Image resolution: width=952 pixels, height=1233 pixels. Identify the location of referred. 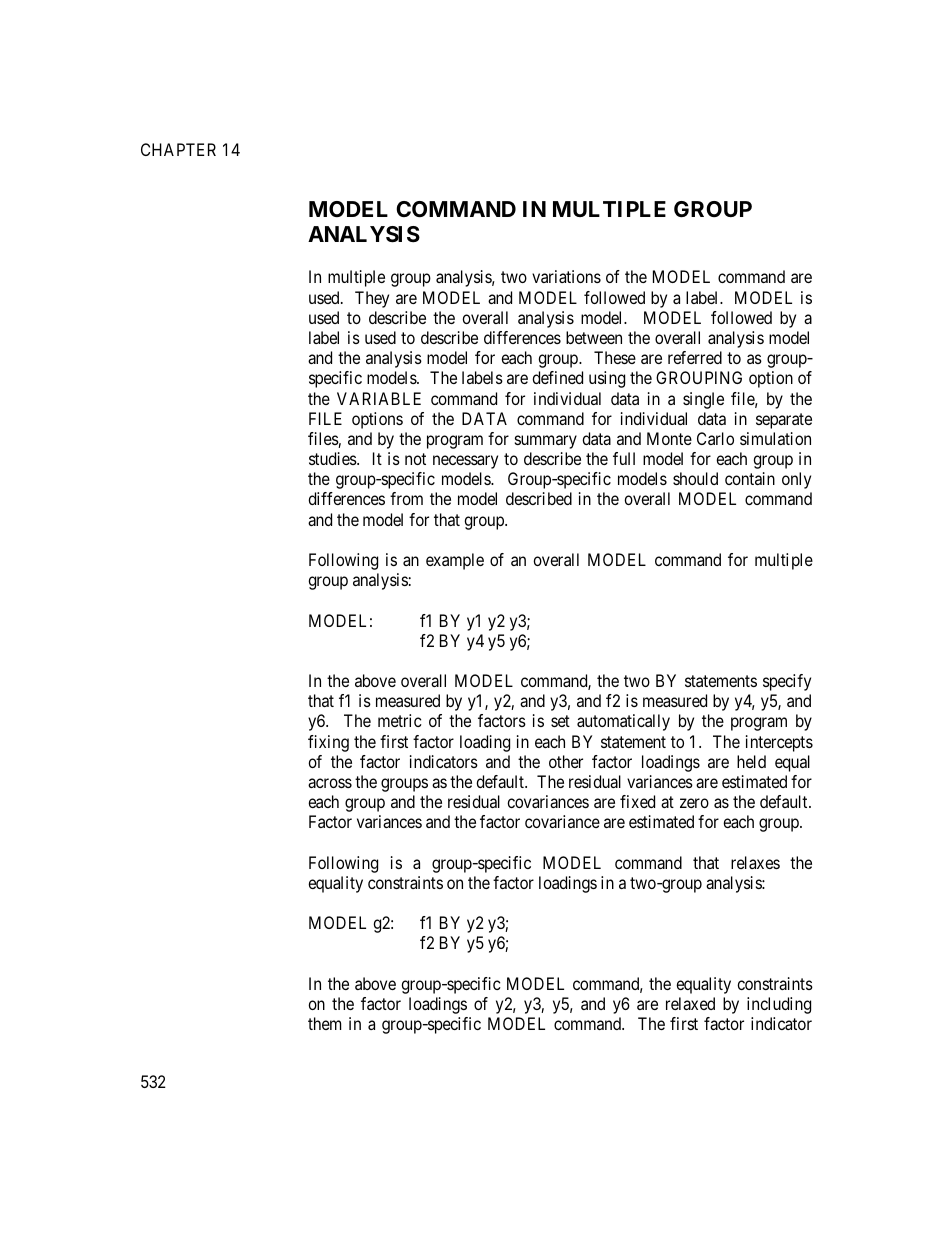
(695, 357).
